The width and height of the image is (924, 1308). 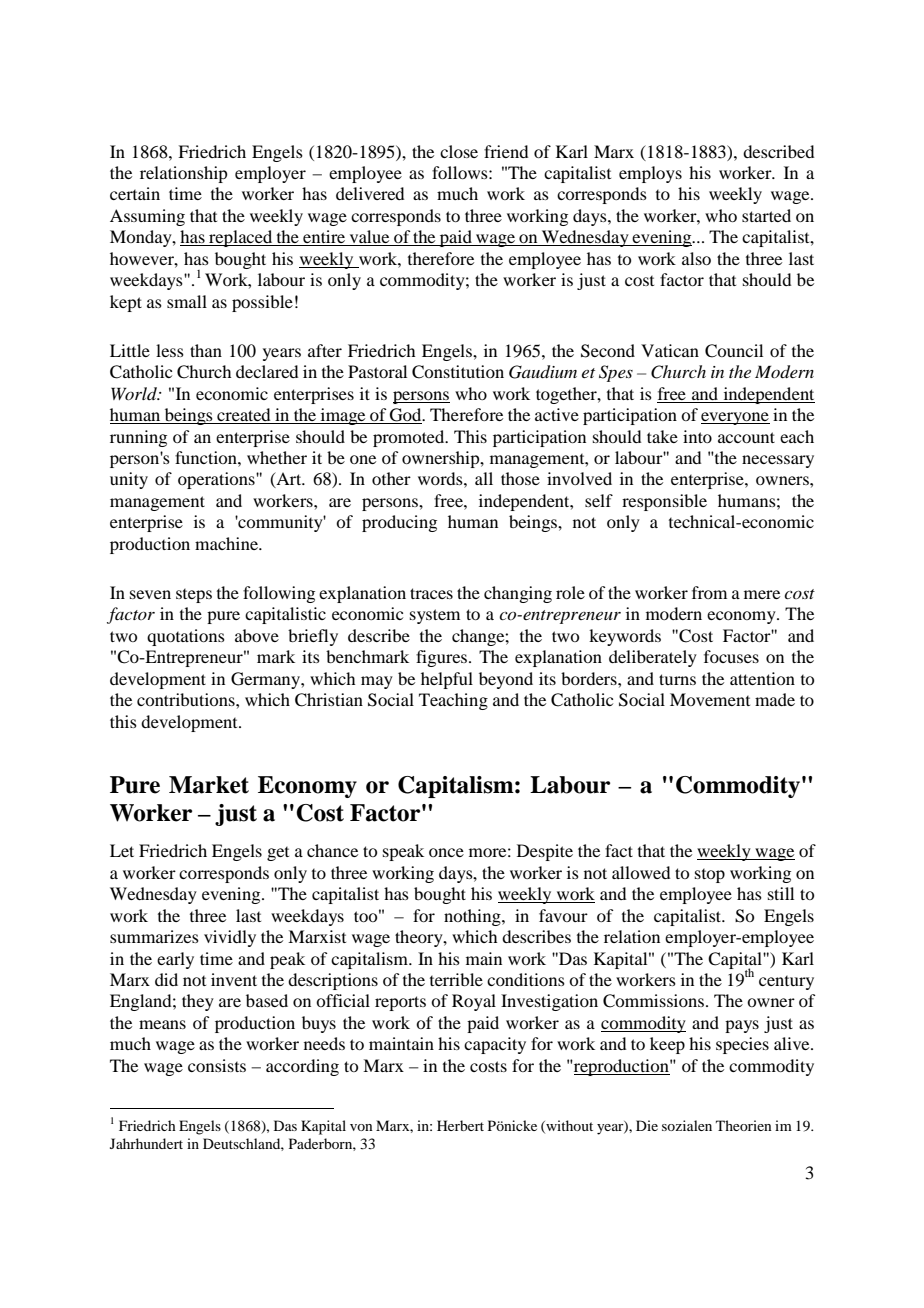 I want to click on God, so click(x=406, y=416).
